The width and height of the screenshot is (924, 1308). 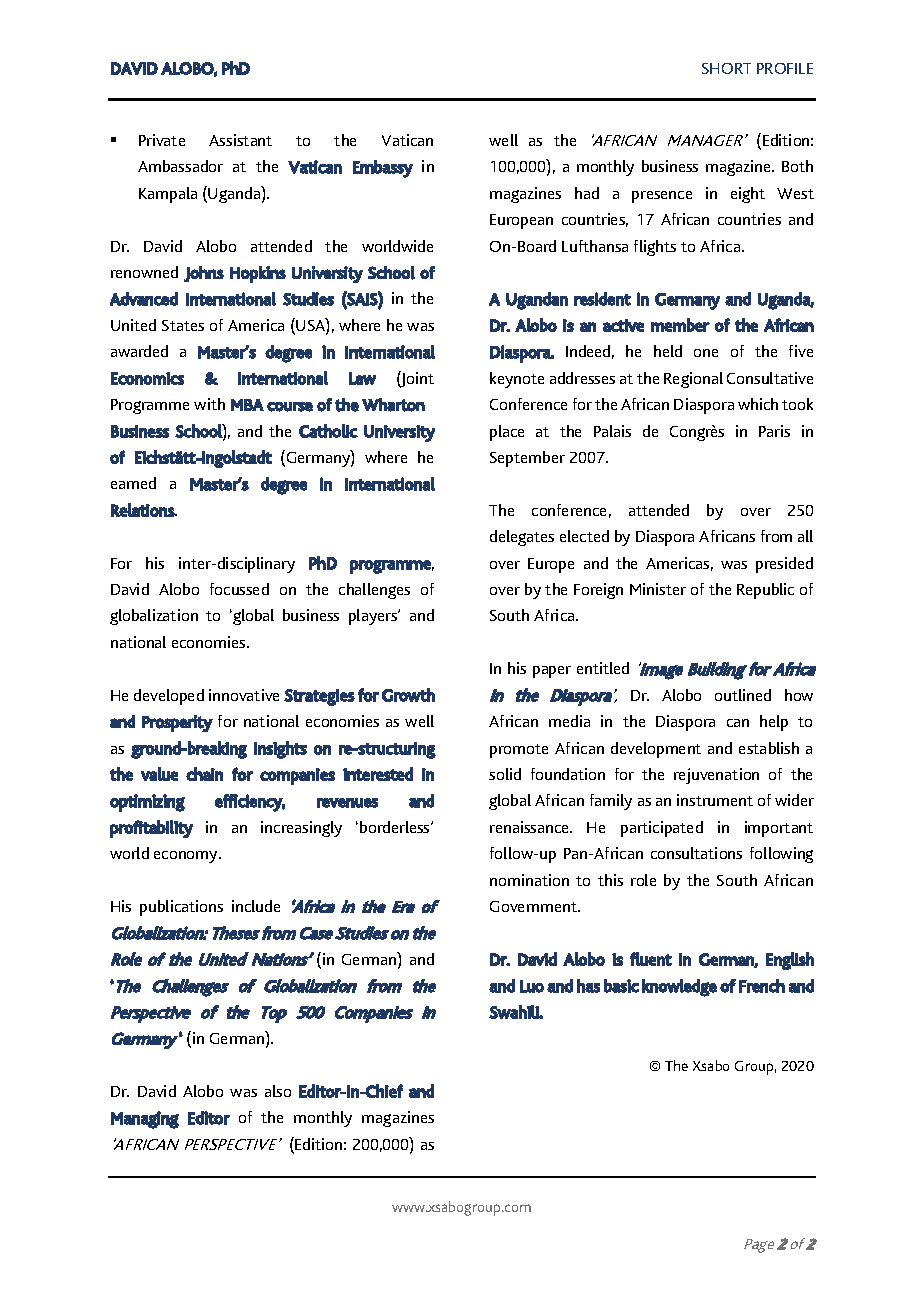 What do you see at coordinates (522, 538) in the screenshot?
I see `delegates` at bounding box center [522, 538].
